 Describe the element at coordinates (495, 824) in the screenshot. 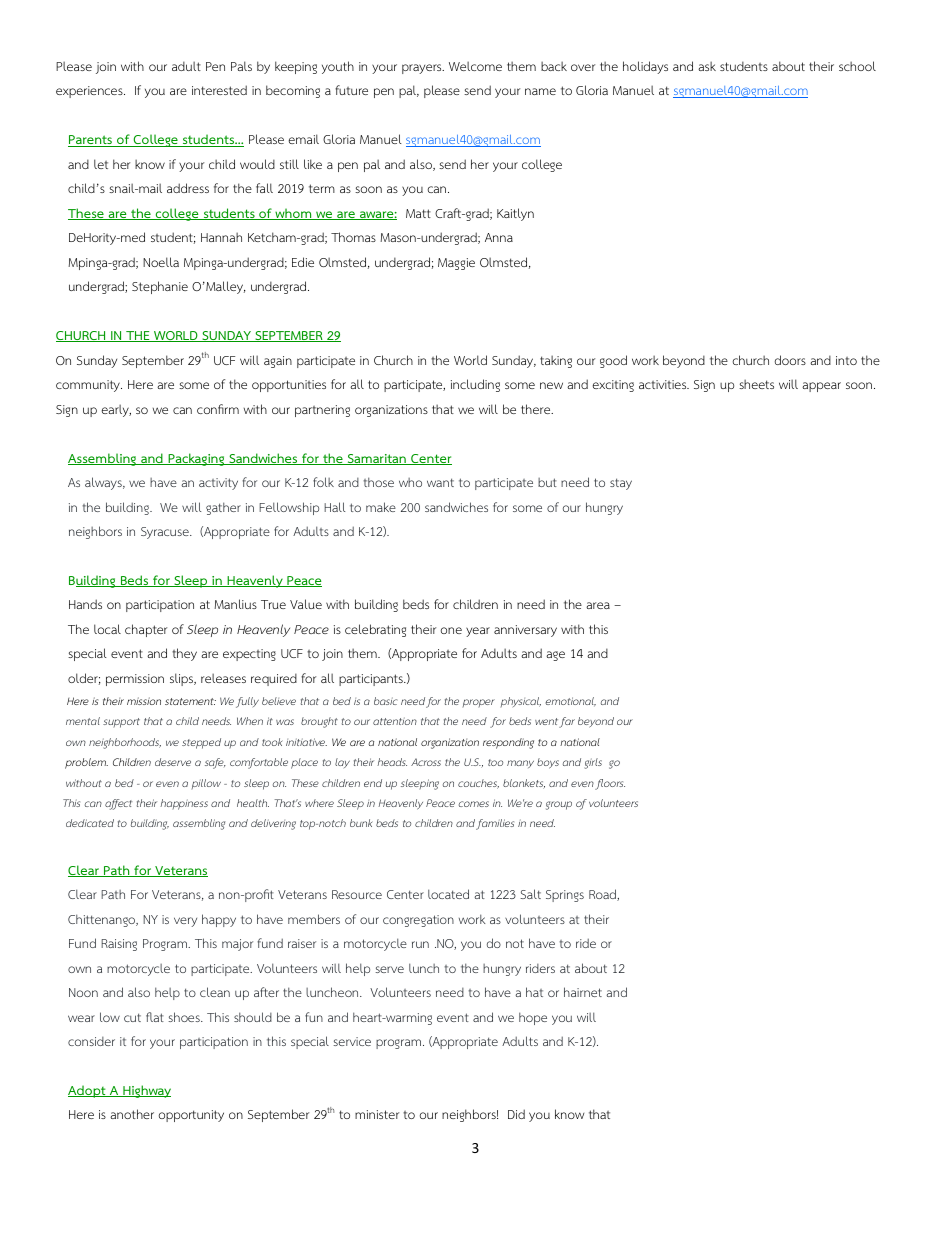

I see `families` at that location.
